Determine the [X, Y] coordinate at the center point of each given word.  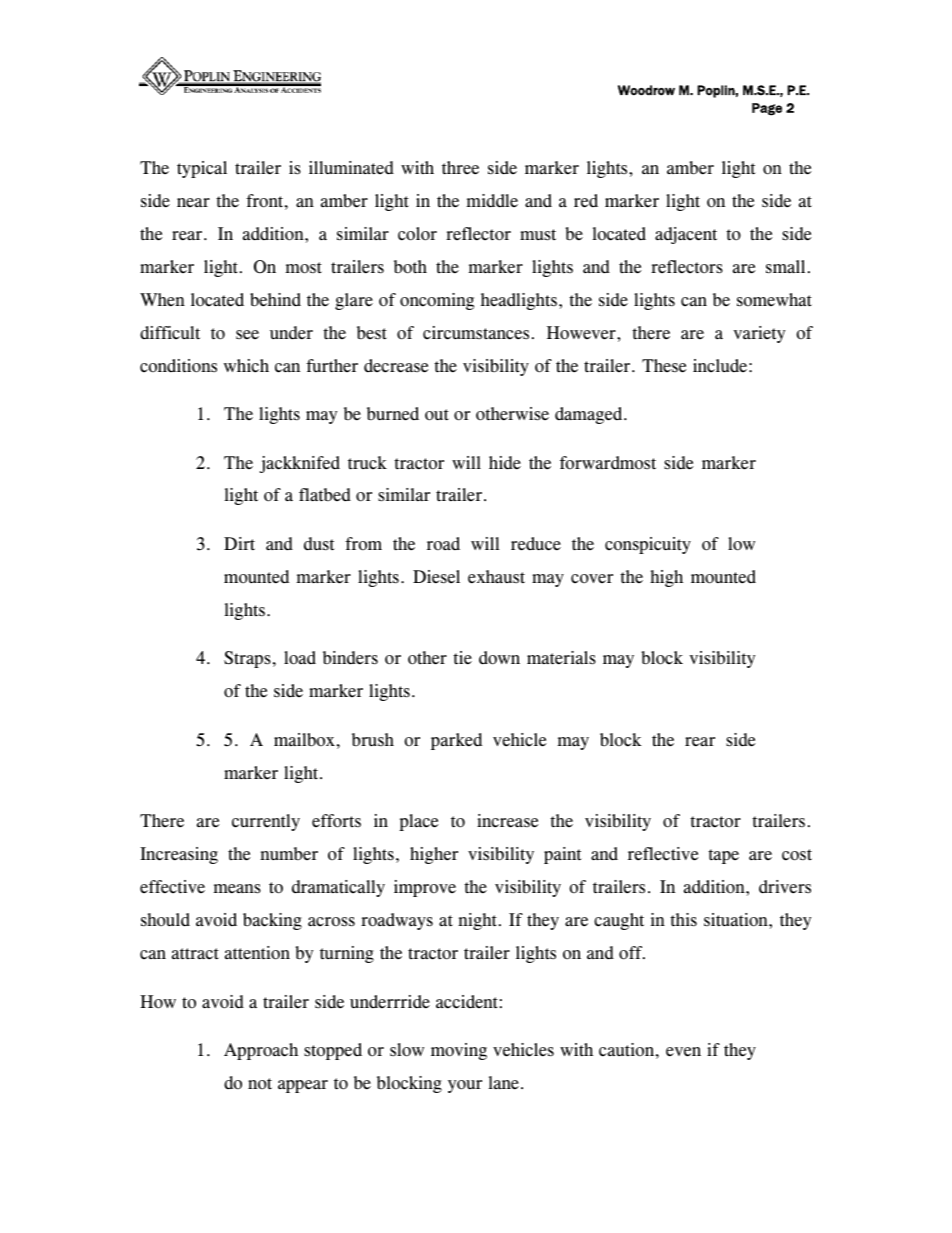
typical [202, 169]
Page [767, 109]
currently [266, 822]
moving [459, 1051]
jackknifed [300, 464]
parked [456, 741]
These [664, 366]
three [460, 168]
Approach [261, 1051]
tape [723, 856]
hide [505, 463]
